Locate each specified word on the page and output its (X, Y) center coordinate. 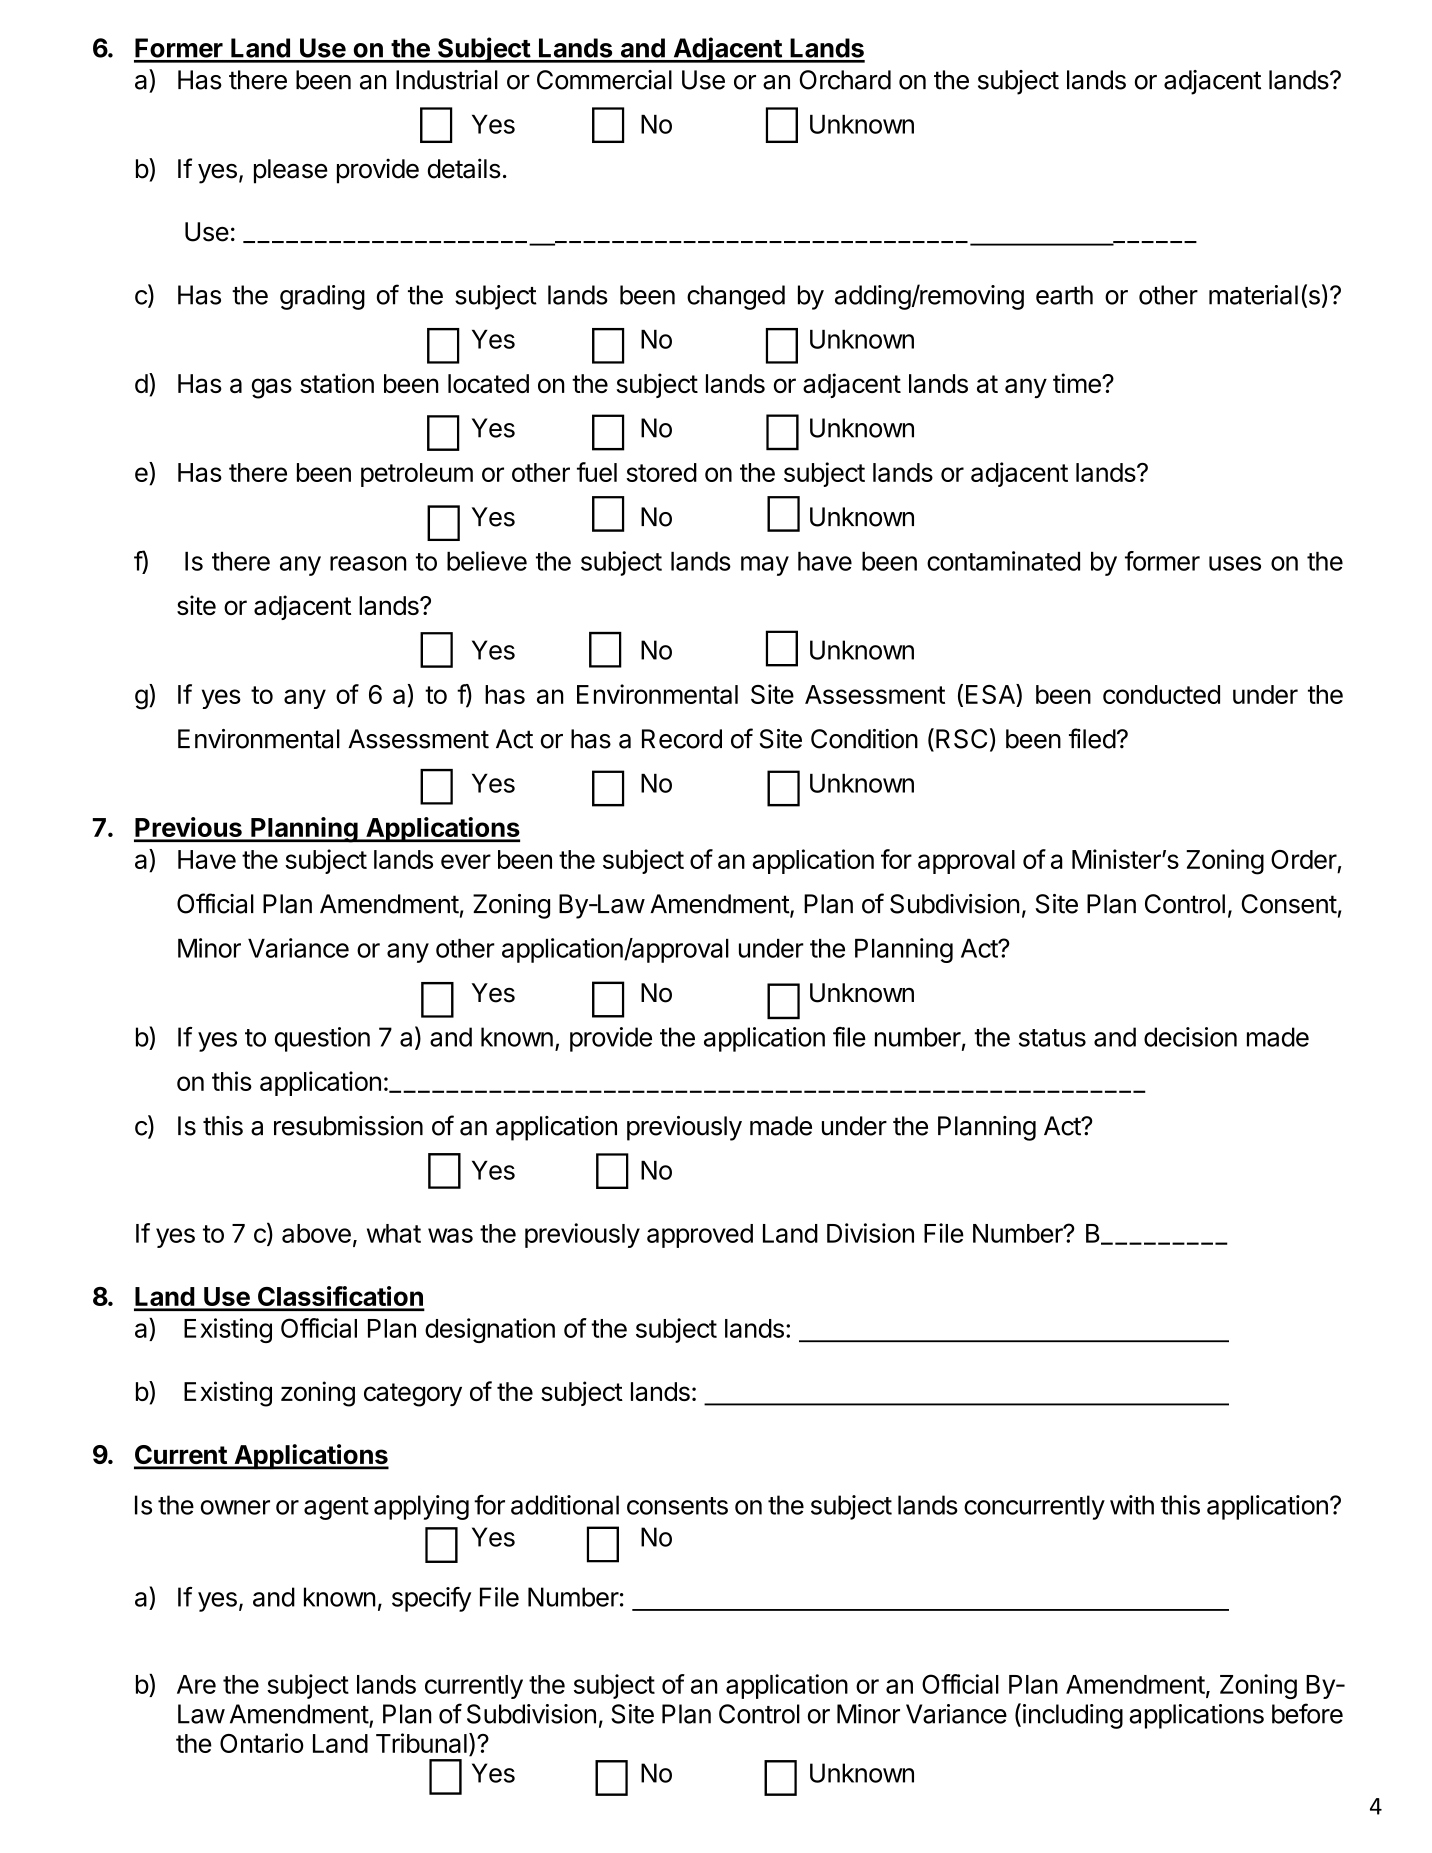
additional (565, 1505)
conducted (1161, 694)
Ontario (262, 1743)
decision (1190, 1037)
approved (700, 1236)
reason (368, 563)
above (316, 1233)
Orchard (845, 80)
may (765, 566)
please (291, 171)
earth (1064, 295)
